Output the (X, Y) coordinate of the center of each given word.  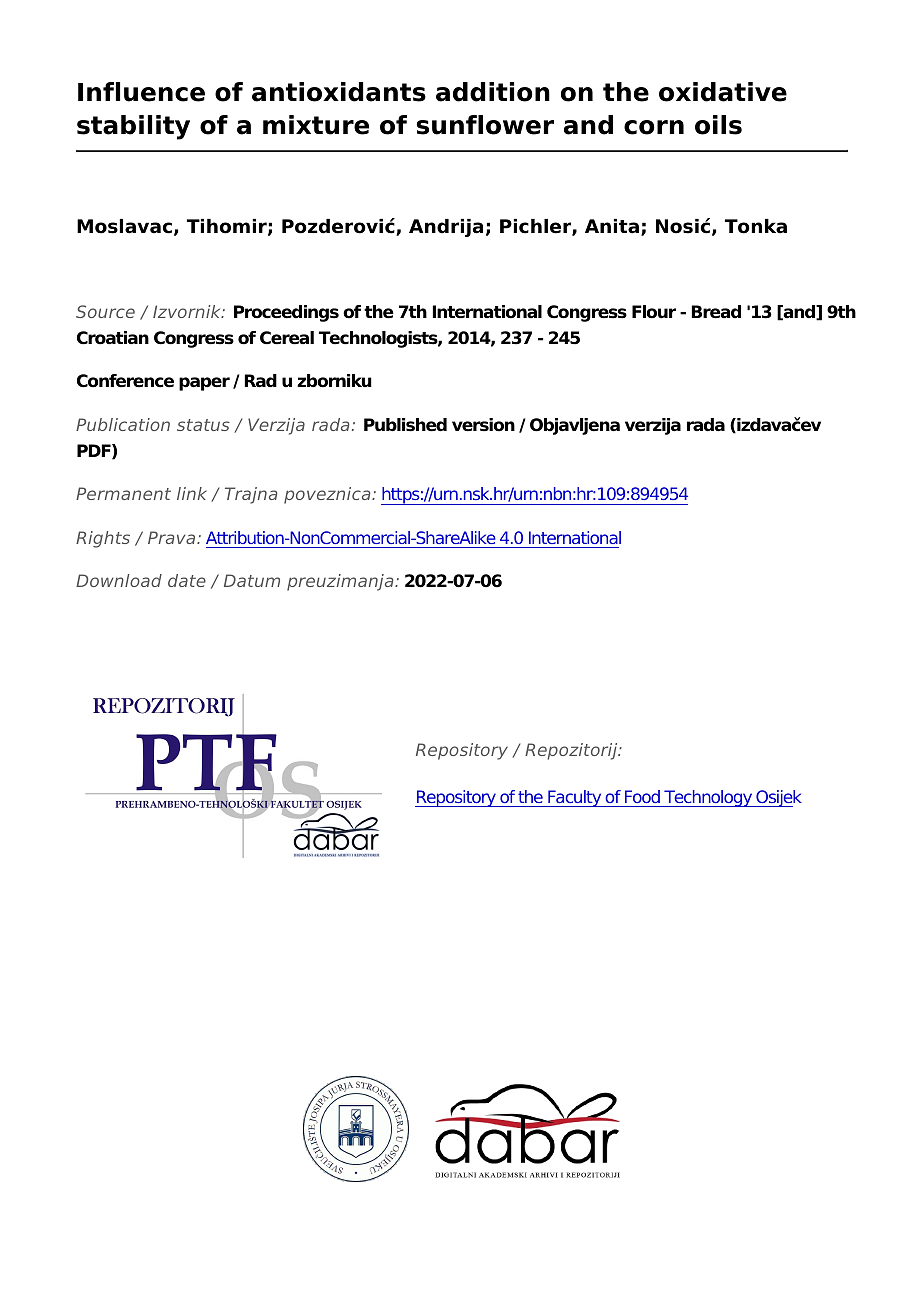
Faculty (575, 798)
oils (718, 125)
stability (133, 127)
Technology (708, 798)
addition (493, 92)
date (187, 580)
